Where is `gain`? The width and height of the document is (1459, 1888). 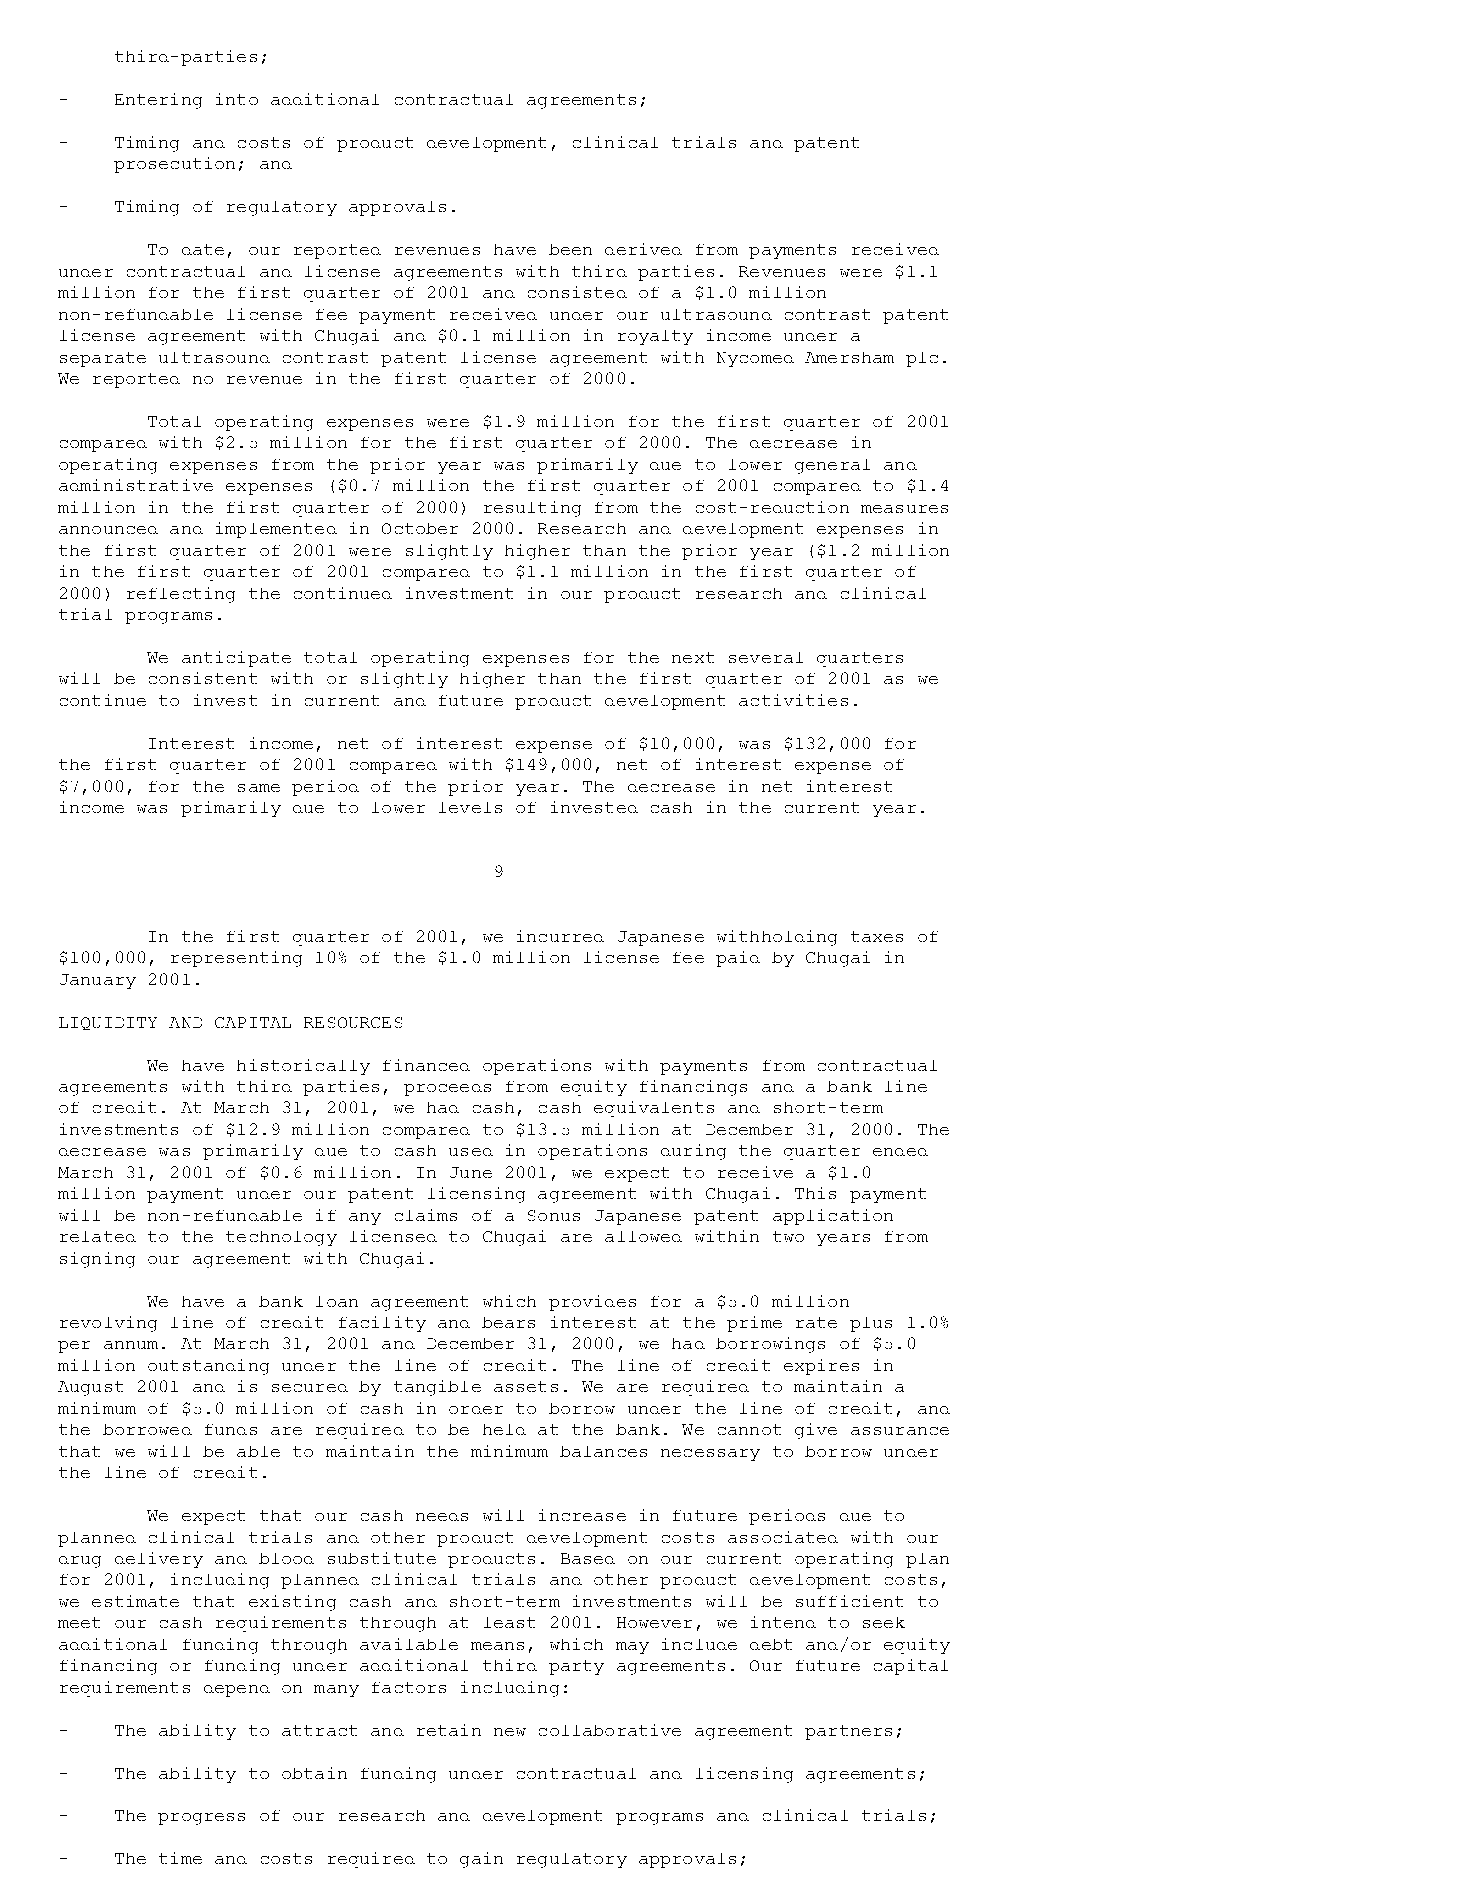
gain is located at coordinates (481, 1860).
